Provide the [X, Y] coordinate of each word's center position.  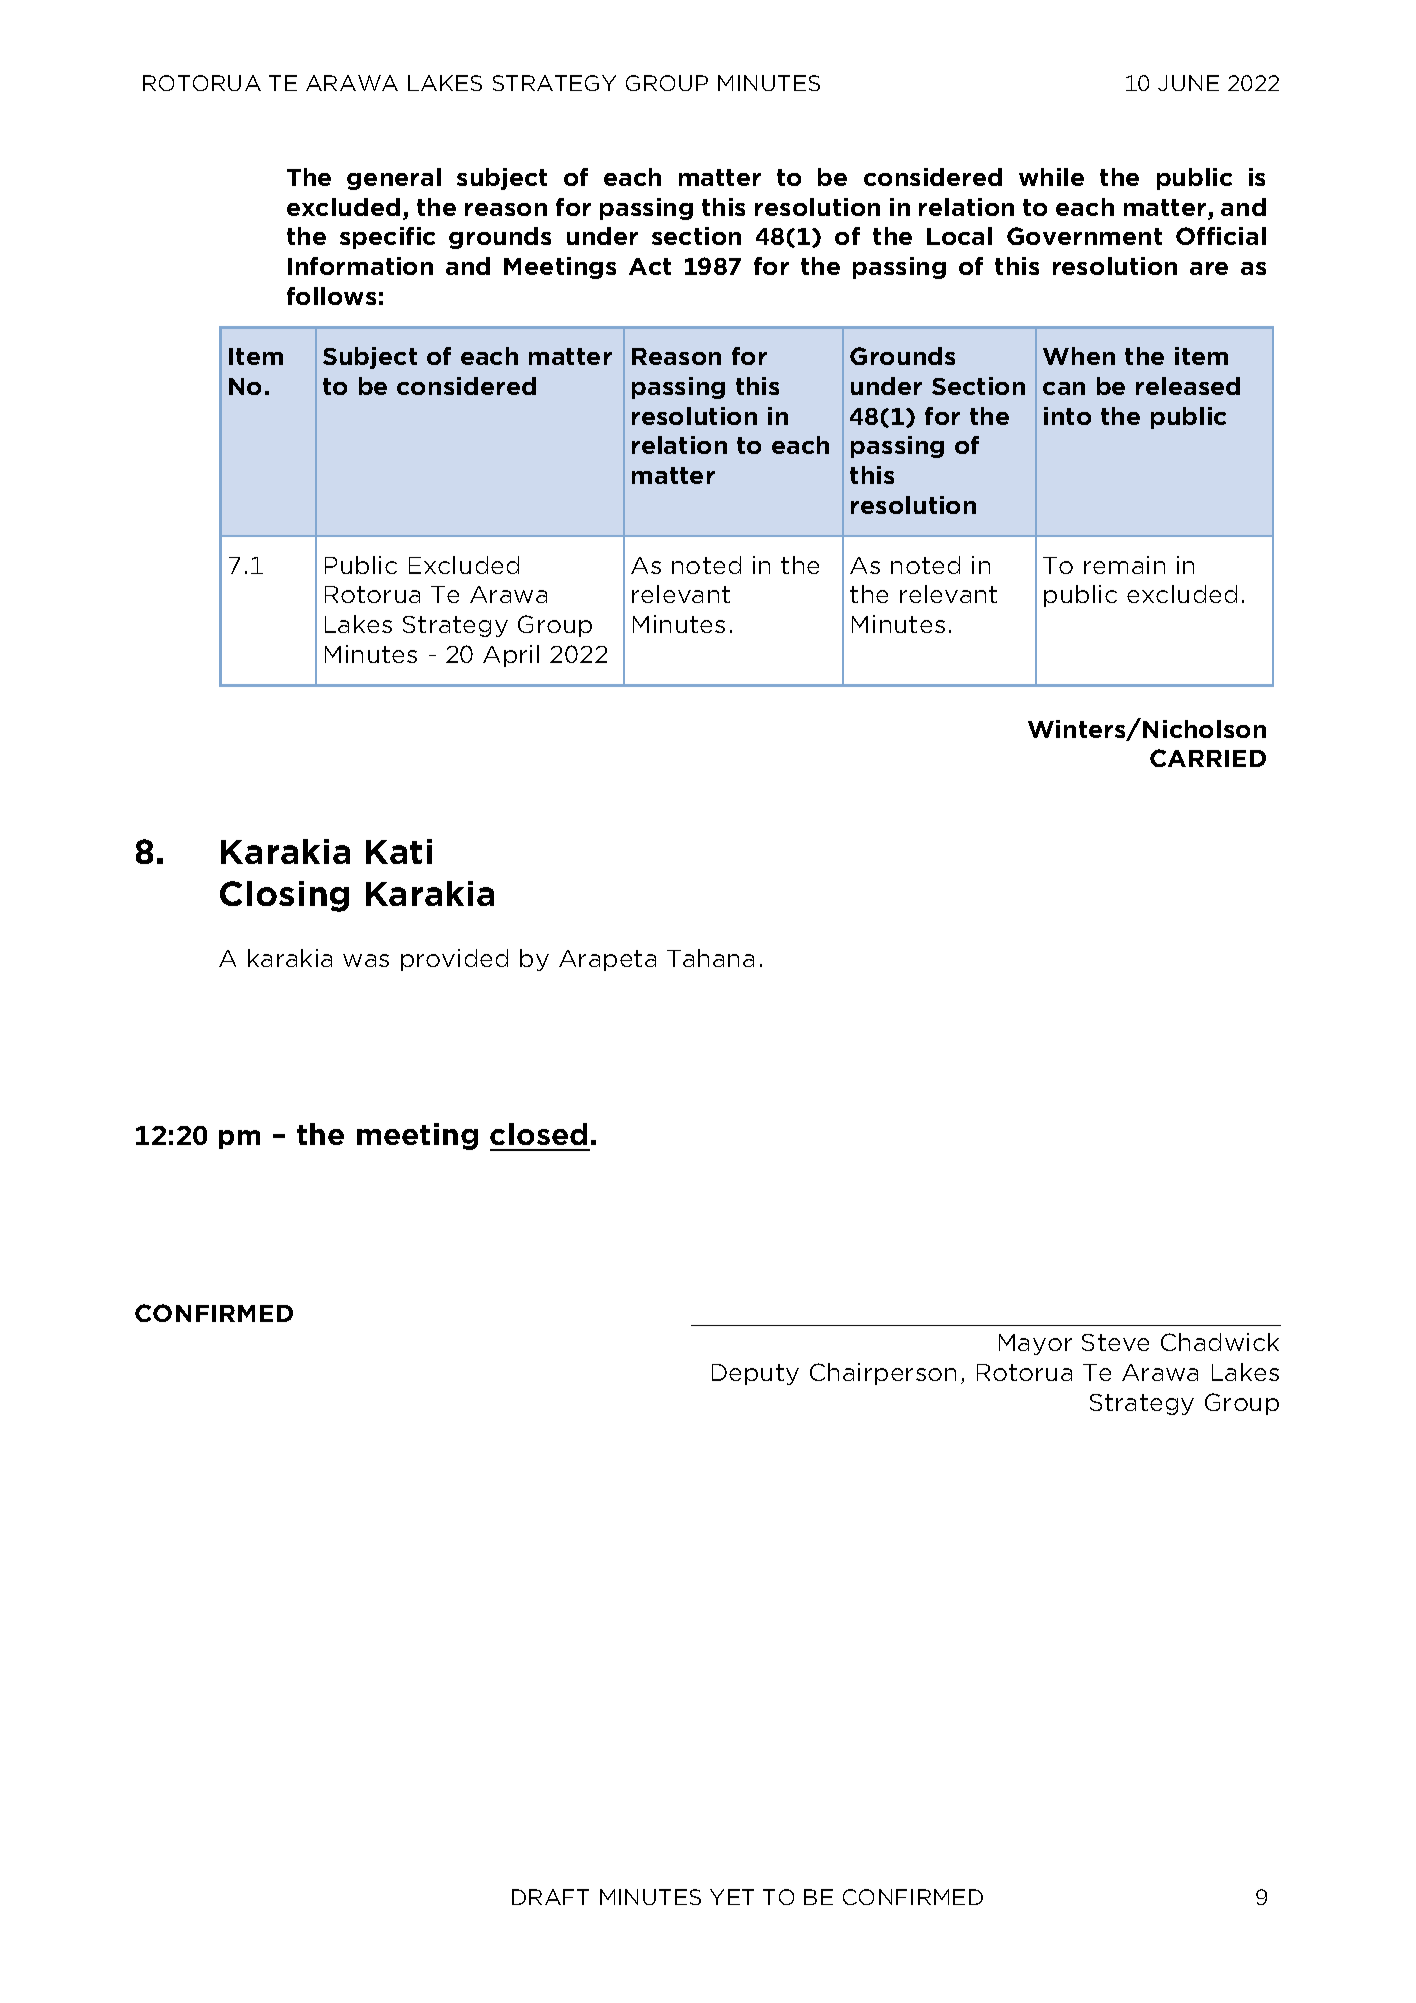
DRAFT [550, 1897]
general [394, 179]
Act [650, 266]
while [1051, 177]
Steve [1115, 1342]
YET [732, 1897]
